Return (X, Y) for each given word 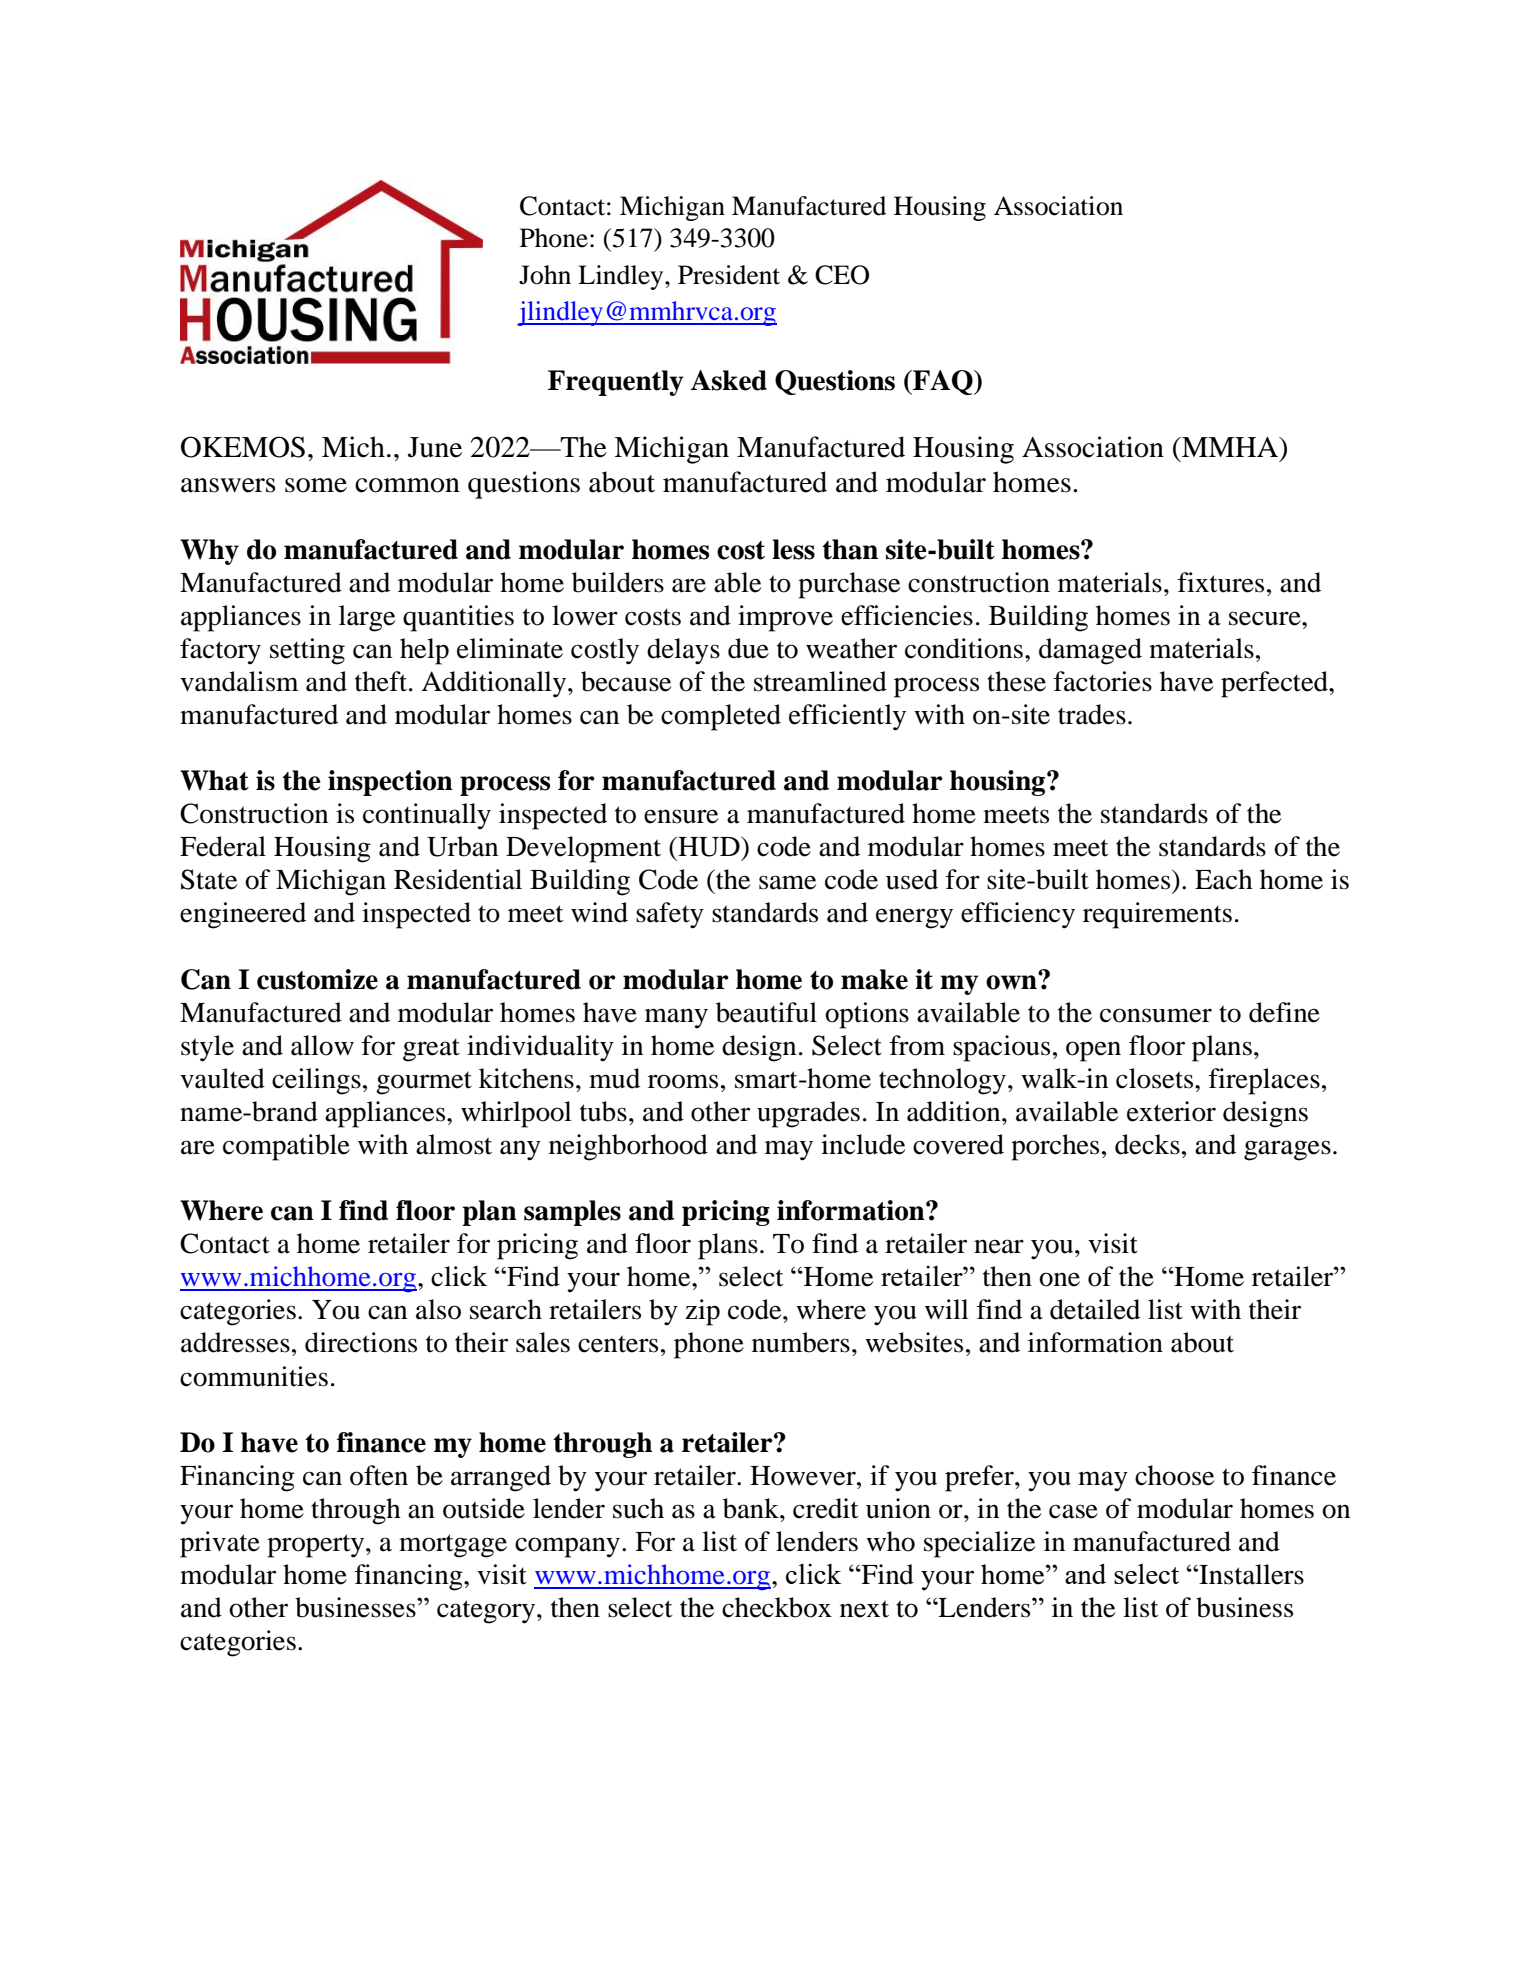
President (729, 275)
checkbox (777, 1607)
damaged (1090, 651)
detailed (1095, 1309)
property (317, 1546)
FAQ (943, 382)
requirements (1157, 915)
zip (702, 1312)
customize (317, 979)
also (438, 1309)
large (367, 618)
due (748, 648)
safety (670, 915)
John (545, 275)
